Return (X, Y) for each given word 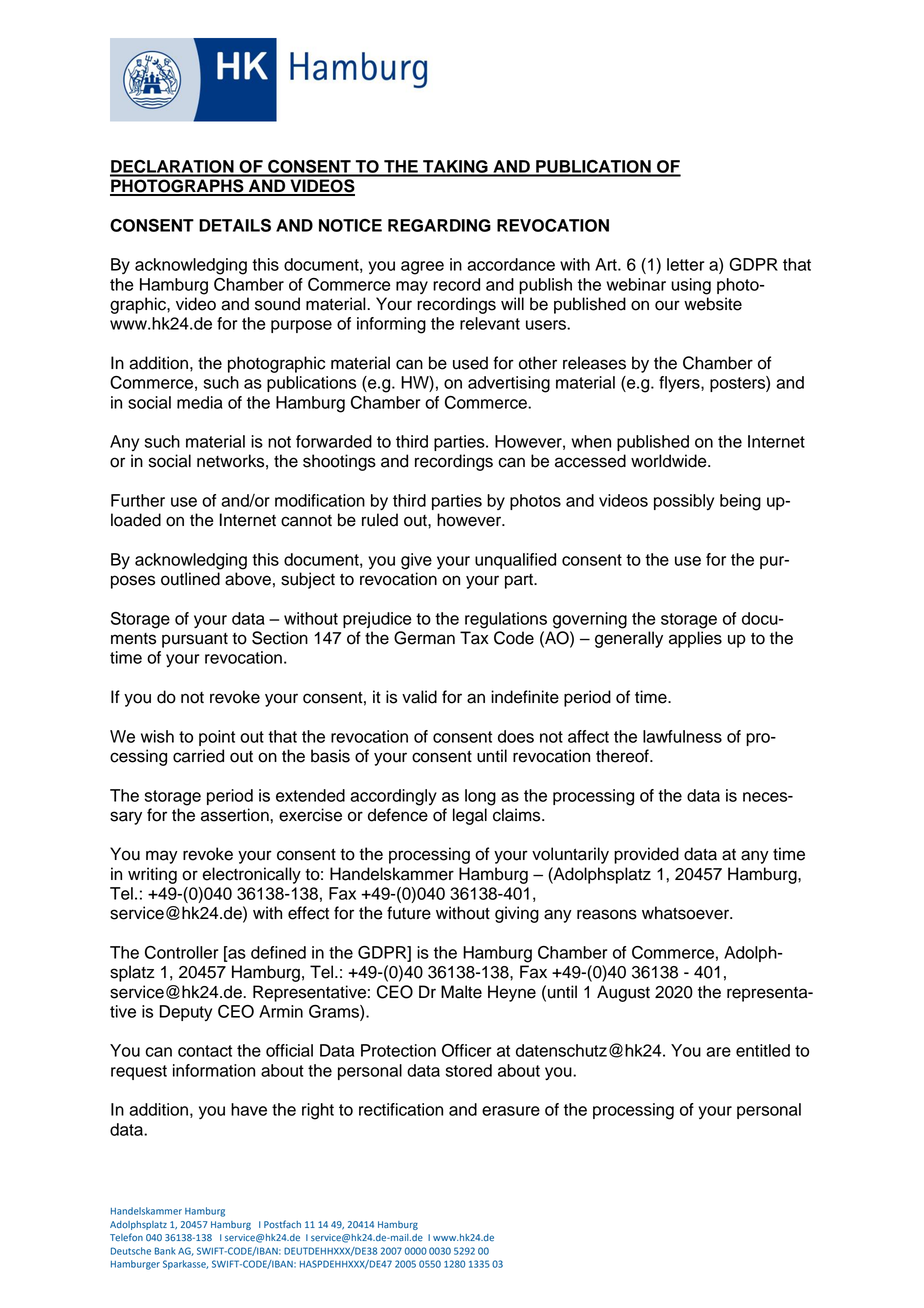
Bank (165, 1251)
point (217, 738)
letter (686, 264)
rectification (401, 1109)
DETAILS (235, 225)
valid (419, 697)
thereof (623, 756)
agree (422, 268)
